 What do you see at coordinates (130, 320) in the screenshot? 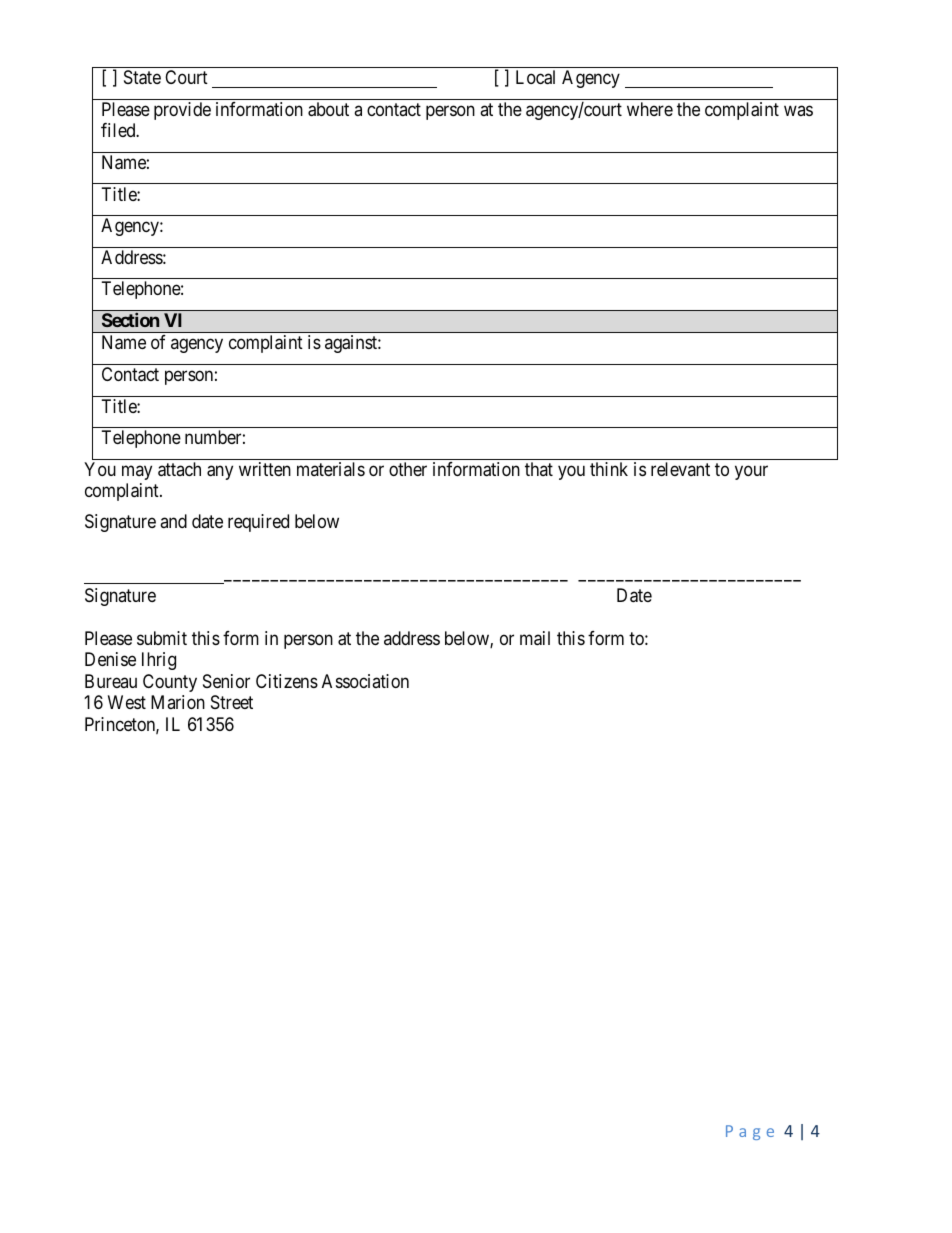
I see `Section` at bounding box center [130, 320].
